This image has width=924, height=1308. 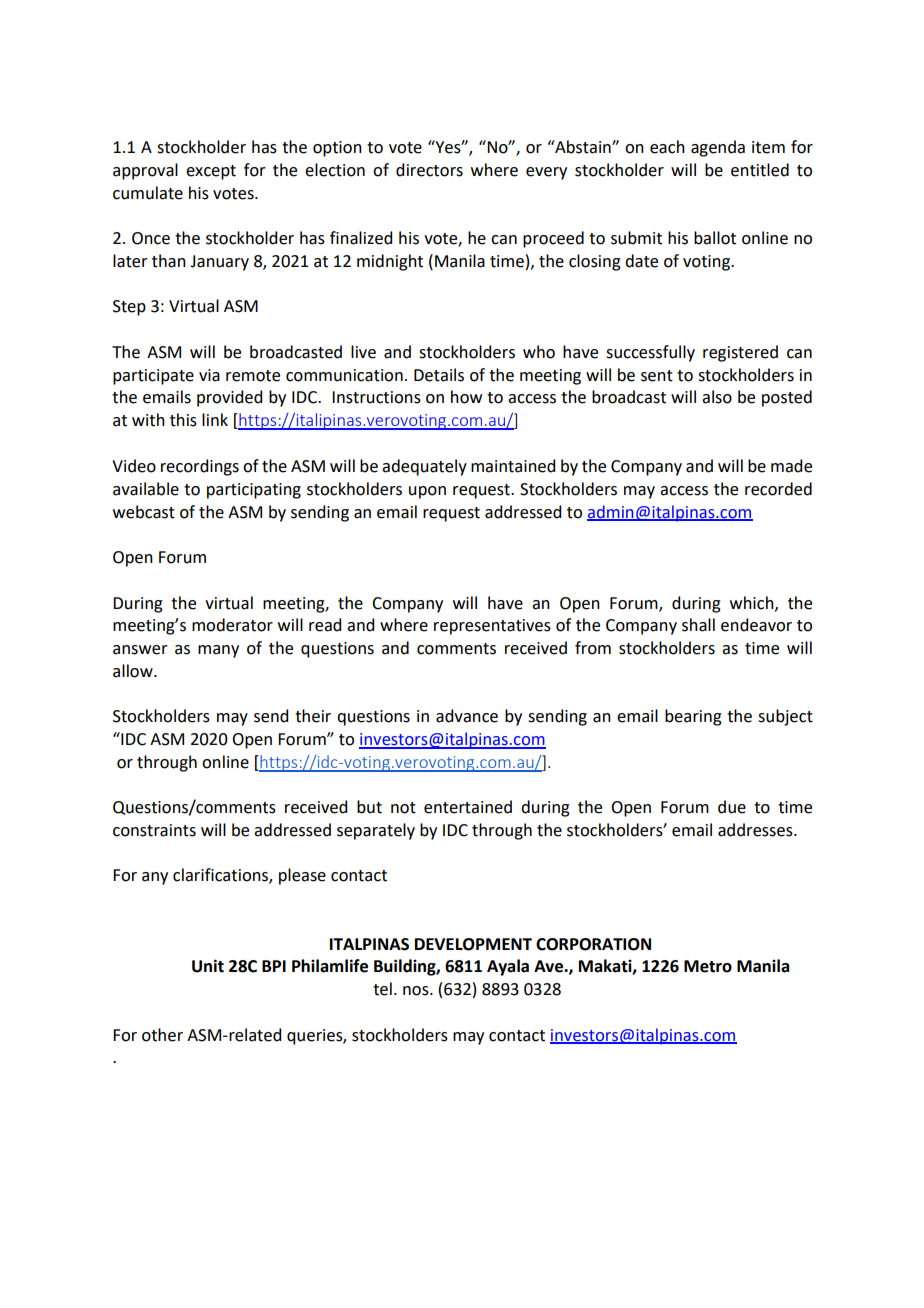 I want to click on nos, so click(x=417, y=991).
